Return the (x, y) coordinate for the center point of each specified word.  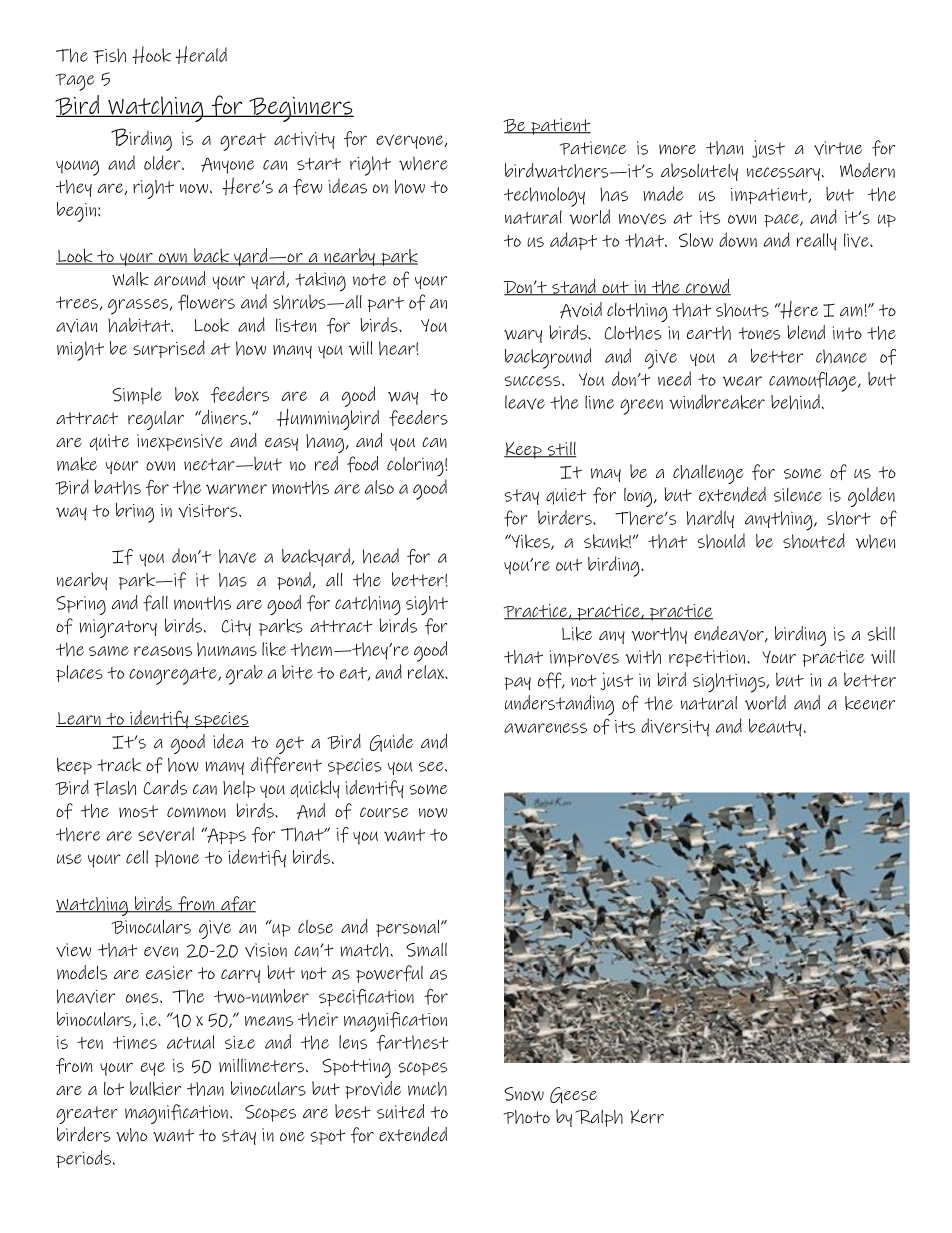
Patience (592, 148)
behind (795, 402)
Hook (151, 55)
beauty (775, 728)
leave (525, 402)
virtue (838, 148)
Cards (165, 787)
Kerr (647, 1116)
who (131, 1135)
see (432, 767)
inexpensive (180, 442)
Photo (526, 1117)
